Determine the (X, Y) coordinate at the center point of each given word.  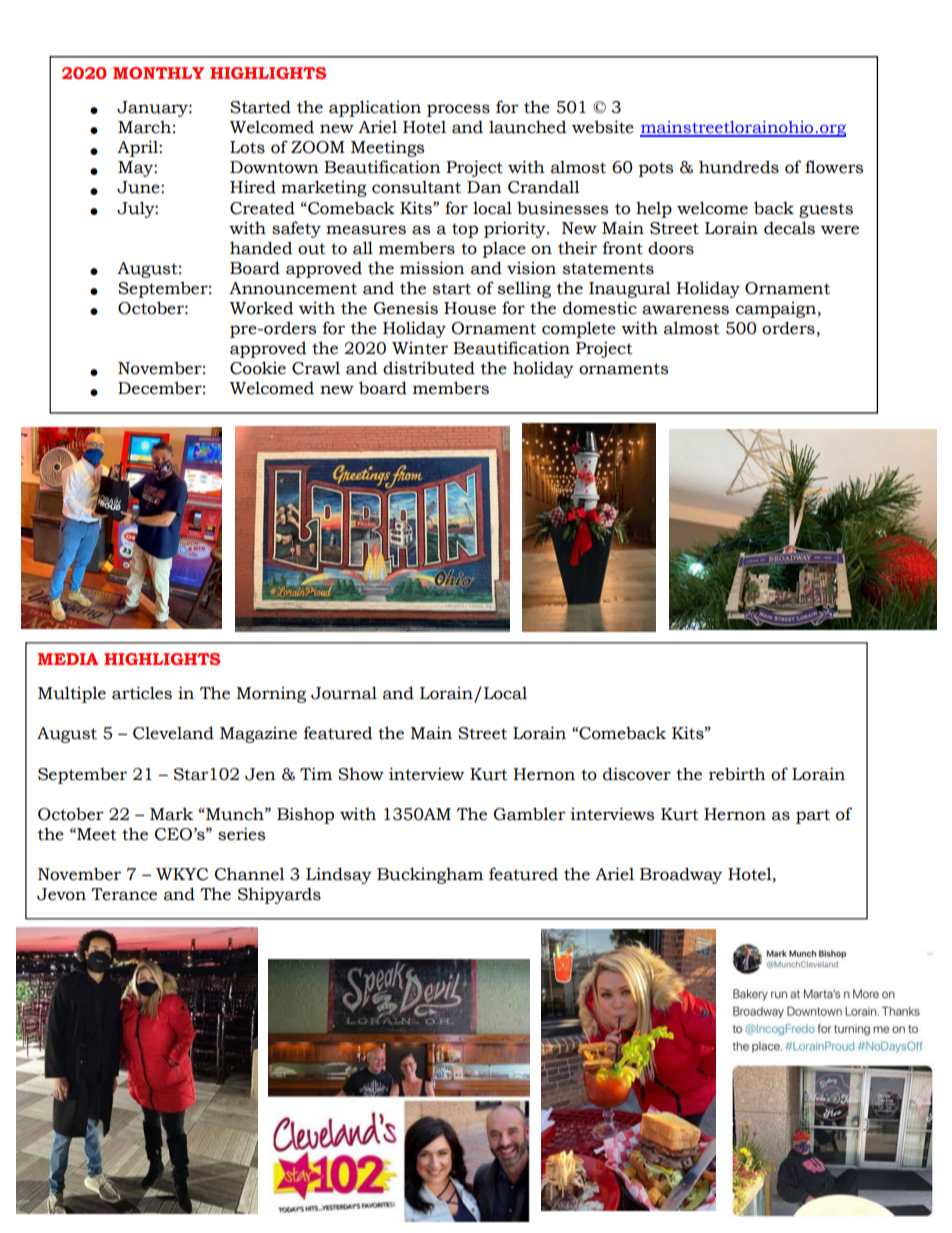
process (458, 110)
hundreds (739, 167)
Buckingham (430, 875)
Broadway (681, 875)
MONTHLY (158, 73)
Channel (250, 874)
